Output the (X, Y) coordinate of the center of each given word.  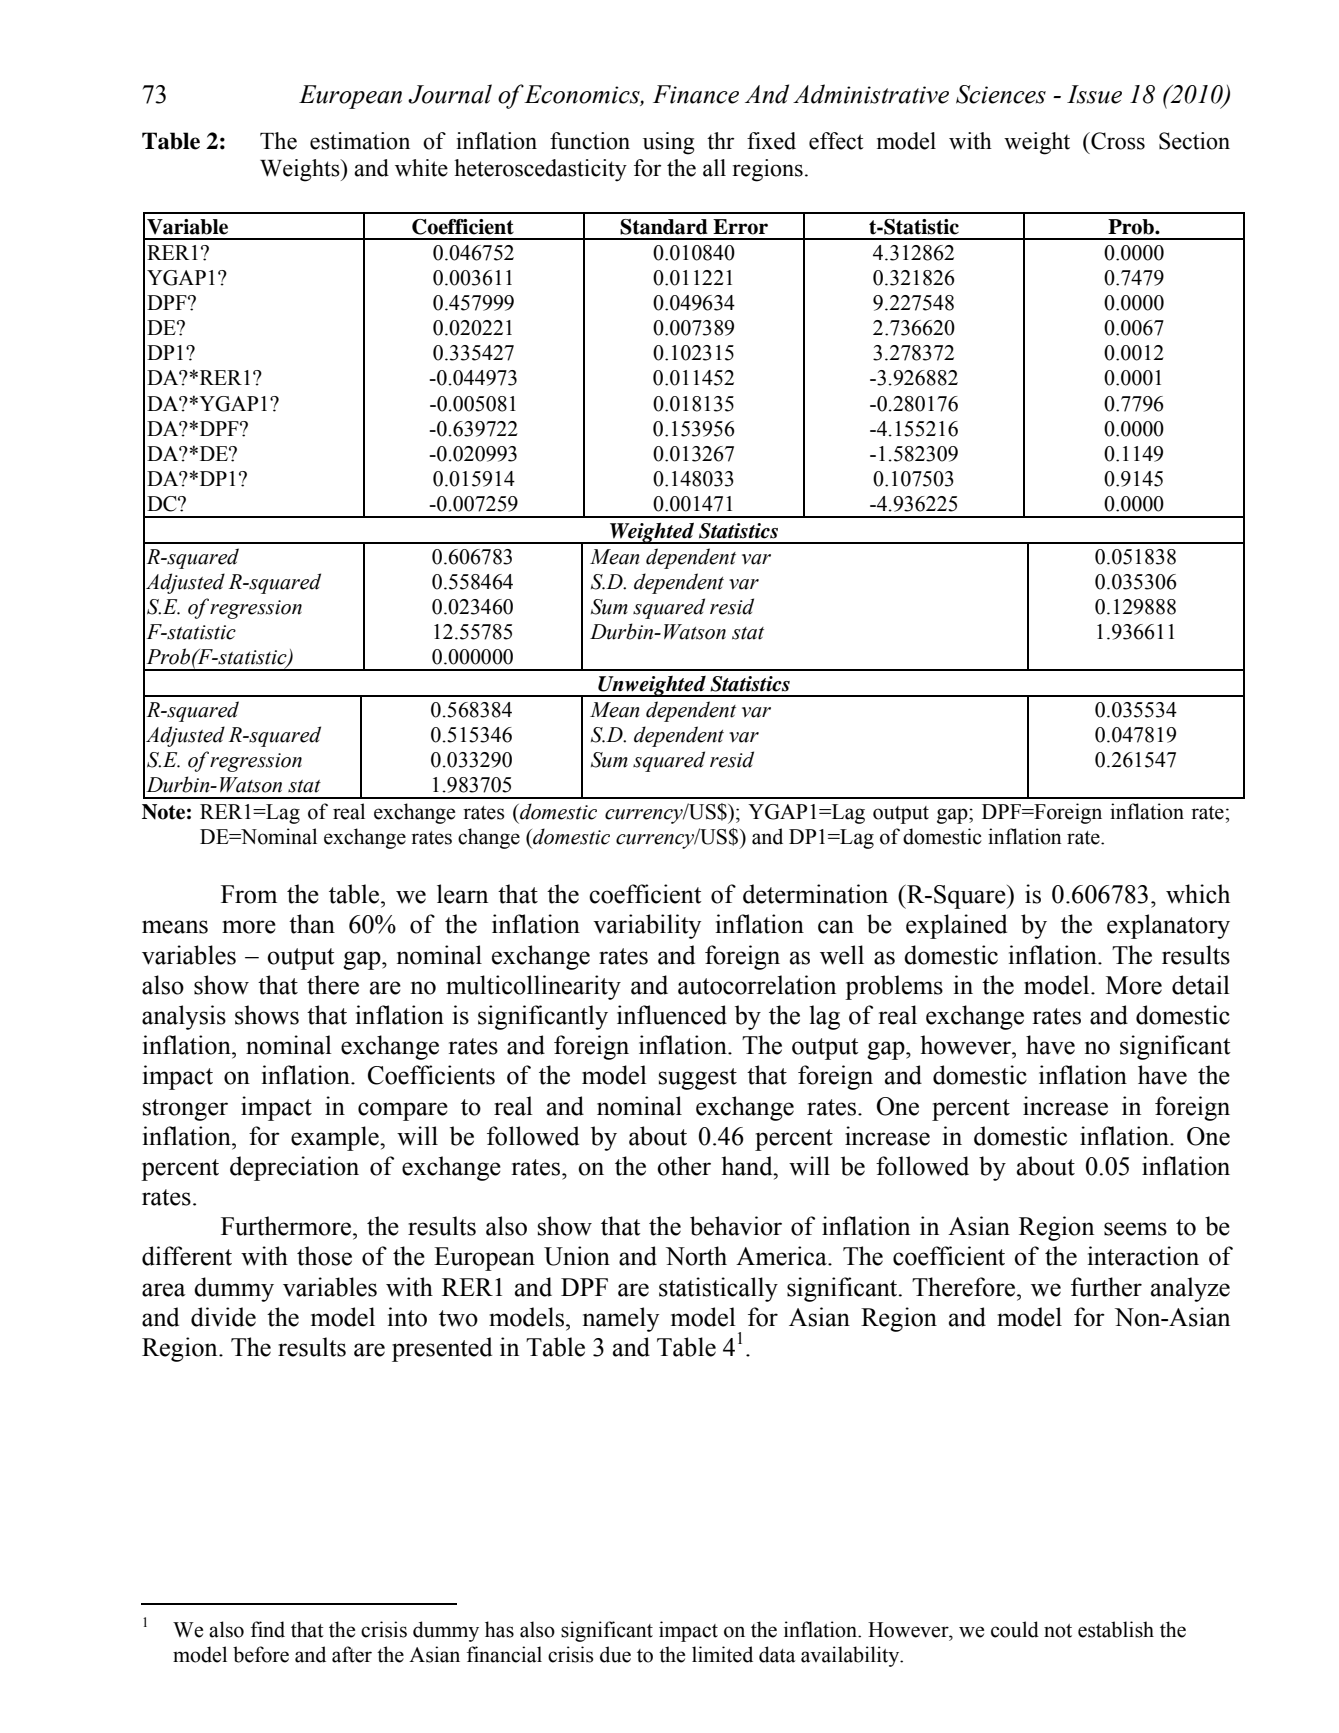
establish (1116, 1629)
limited (722, 1654)
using (669, 143)
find (268, 1629)
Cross (1117, 141)
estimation (360, 141)
